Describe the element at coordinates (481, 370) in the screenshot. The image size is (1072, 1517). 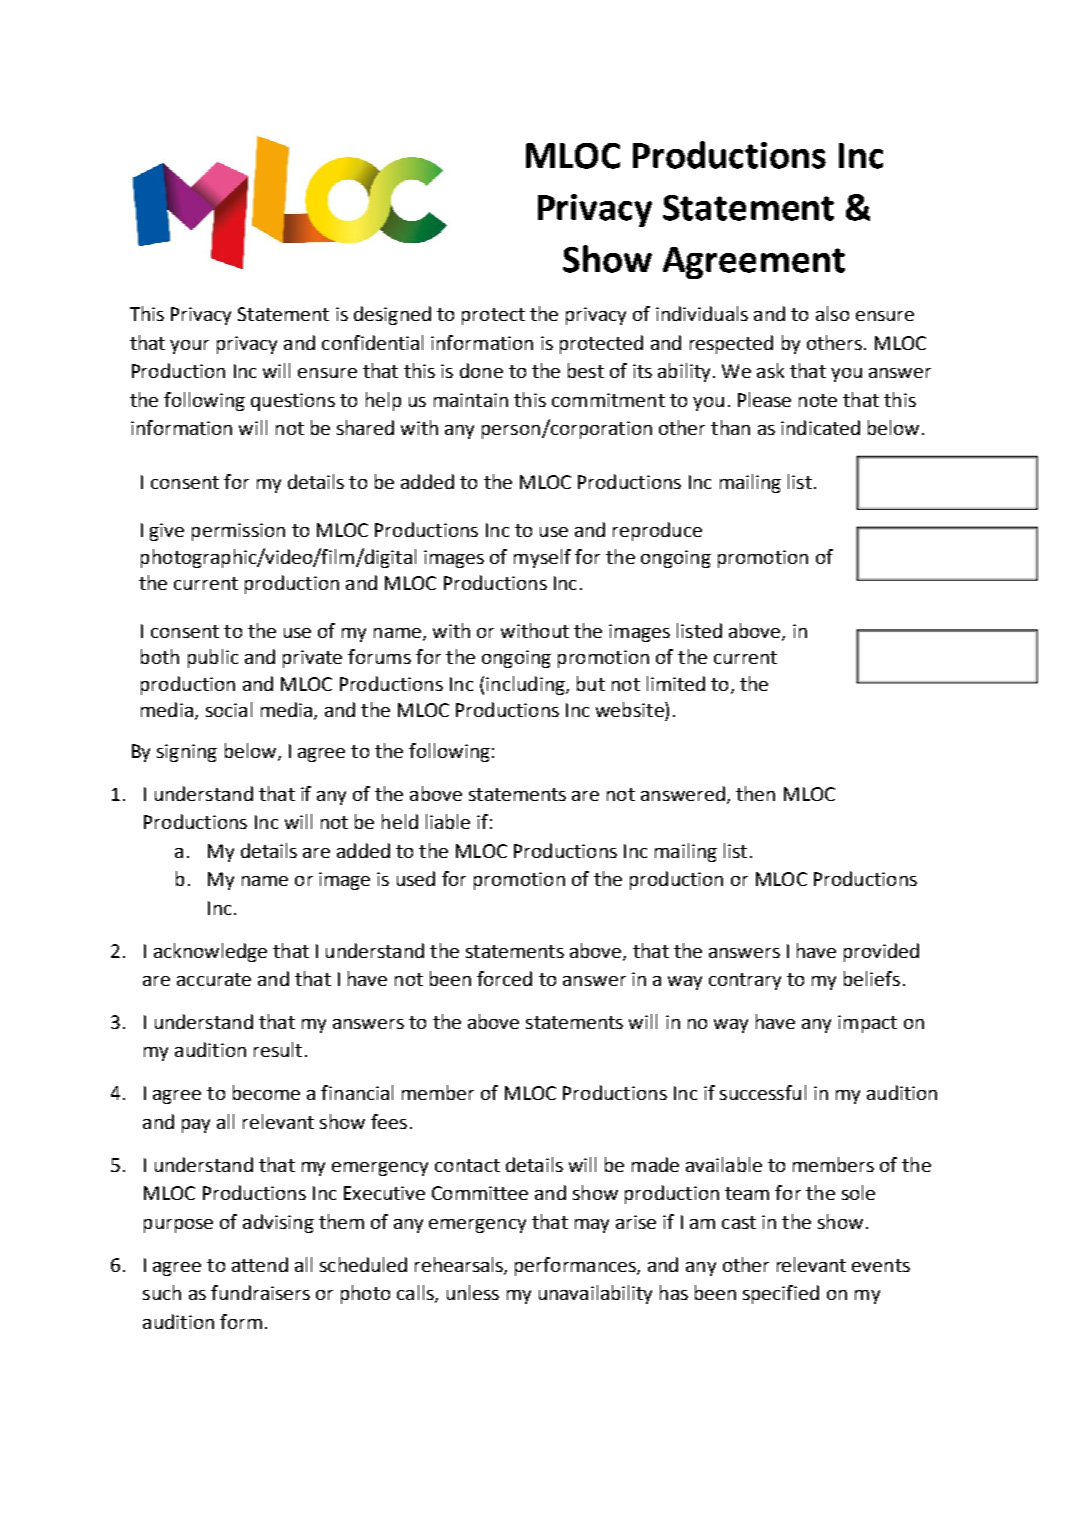
I see `done` at that location.
